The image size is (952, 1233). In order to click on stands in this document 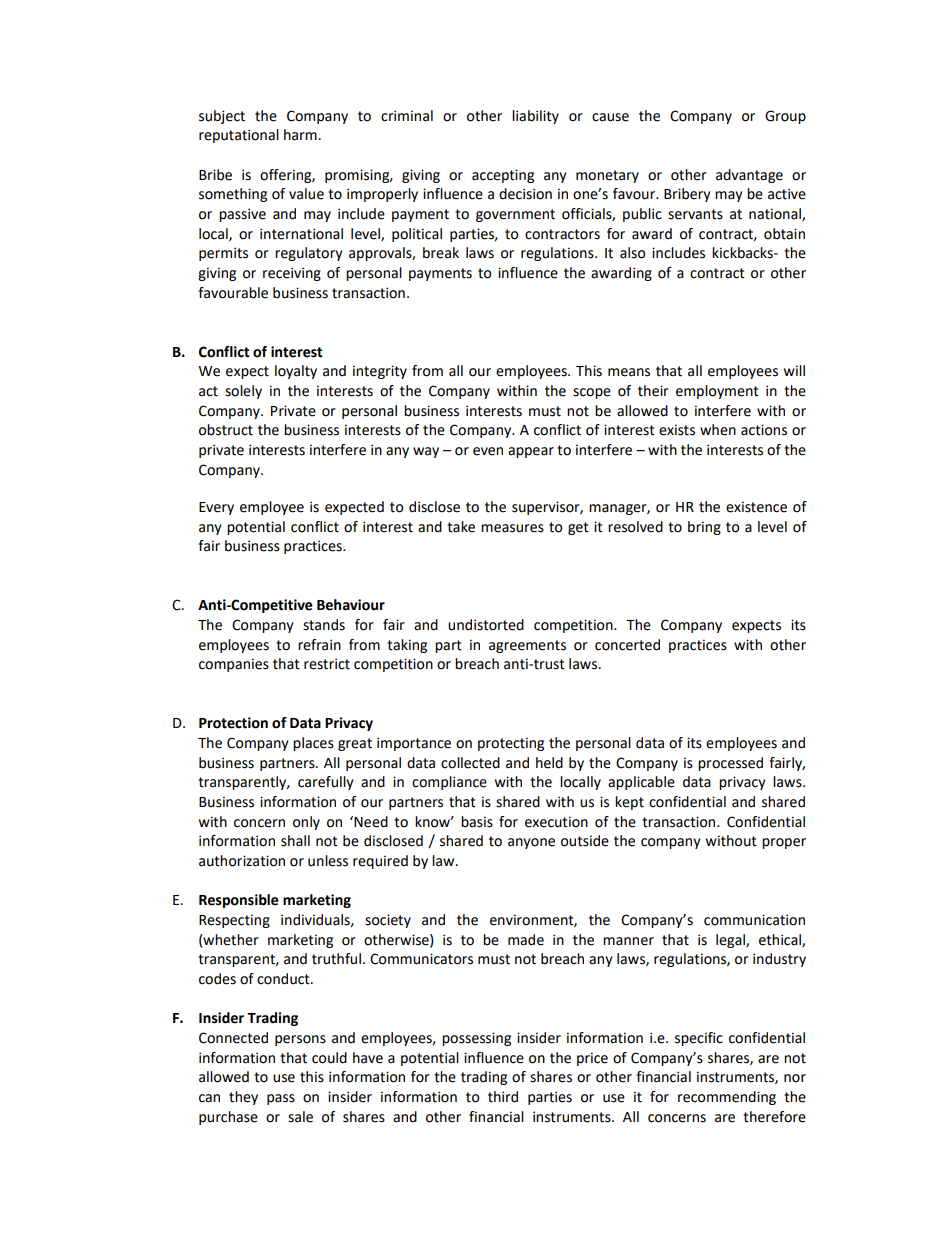, I will do `click(324, 625)`.
